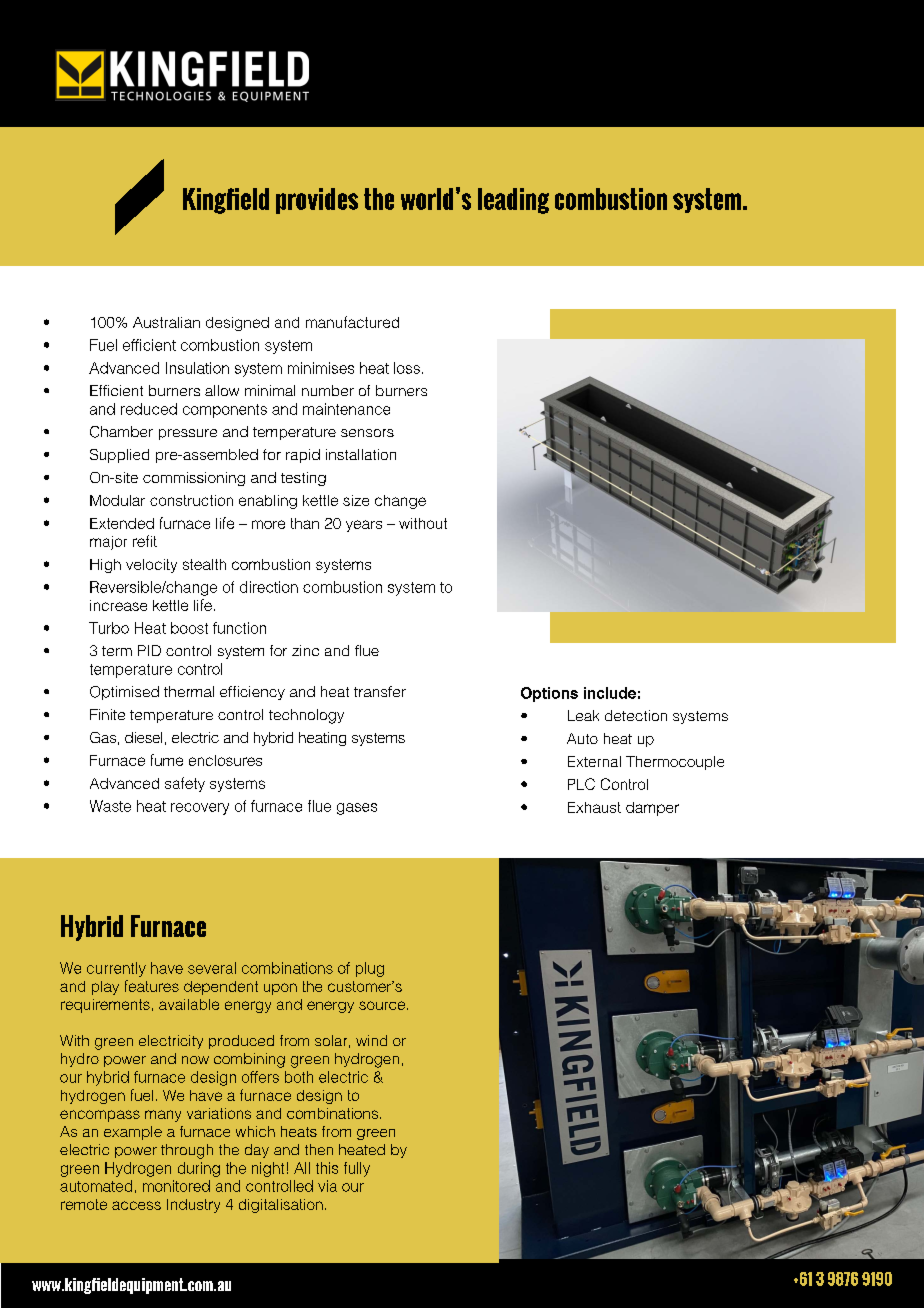 This image has width=924, height=1308. What do you see at coordinates (610, 693) in the image?
I see `include` at bounding box center [610, 693].
